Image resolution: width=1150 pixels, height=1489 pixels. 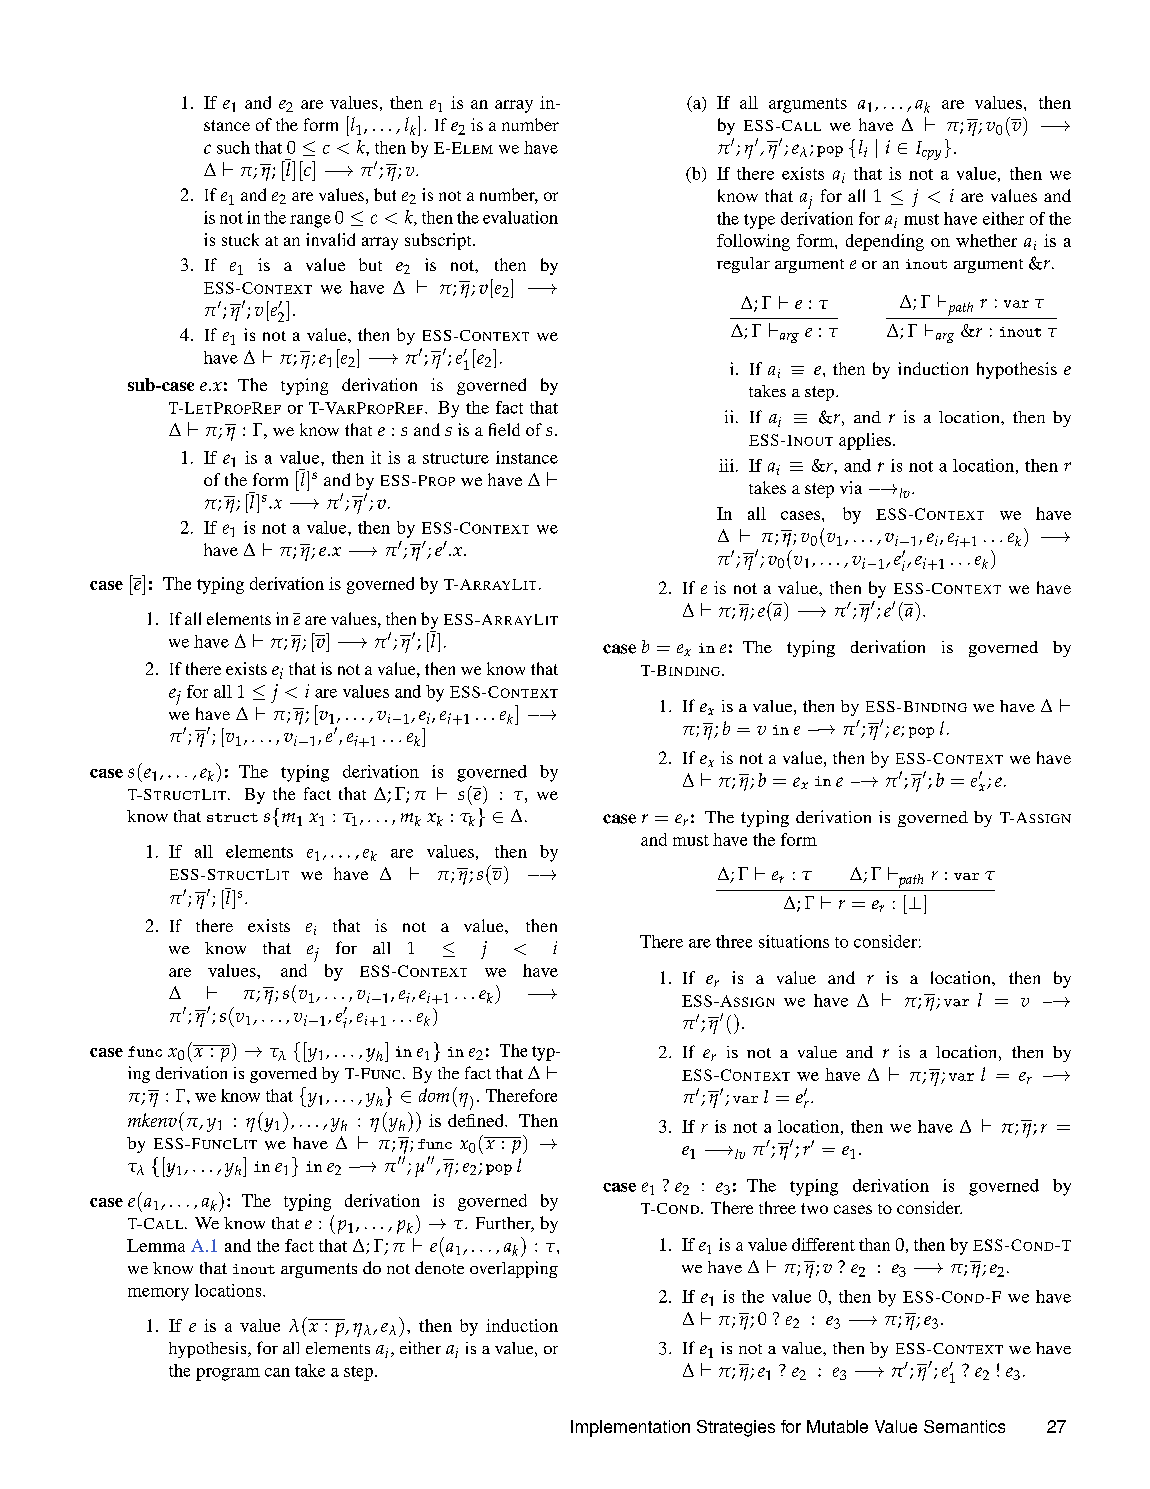 What do you see at coordinates (504, 429) in the screenshot?
I see `field` at bounding box center [504, 429].
